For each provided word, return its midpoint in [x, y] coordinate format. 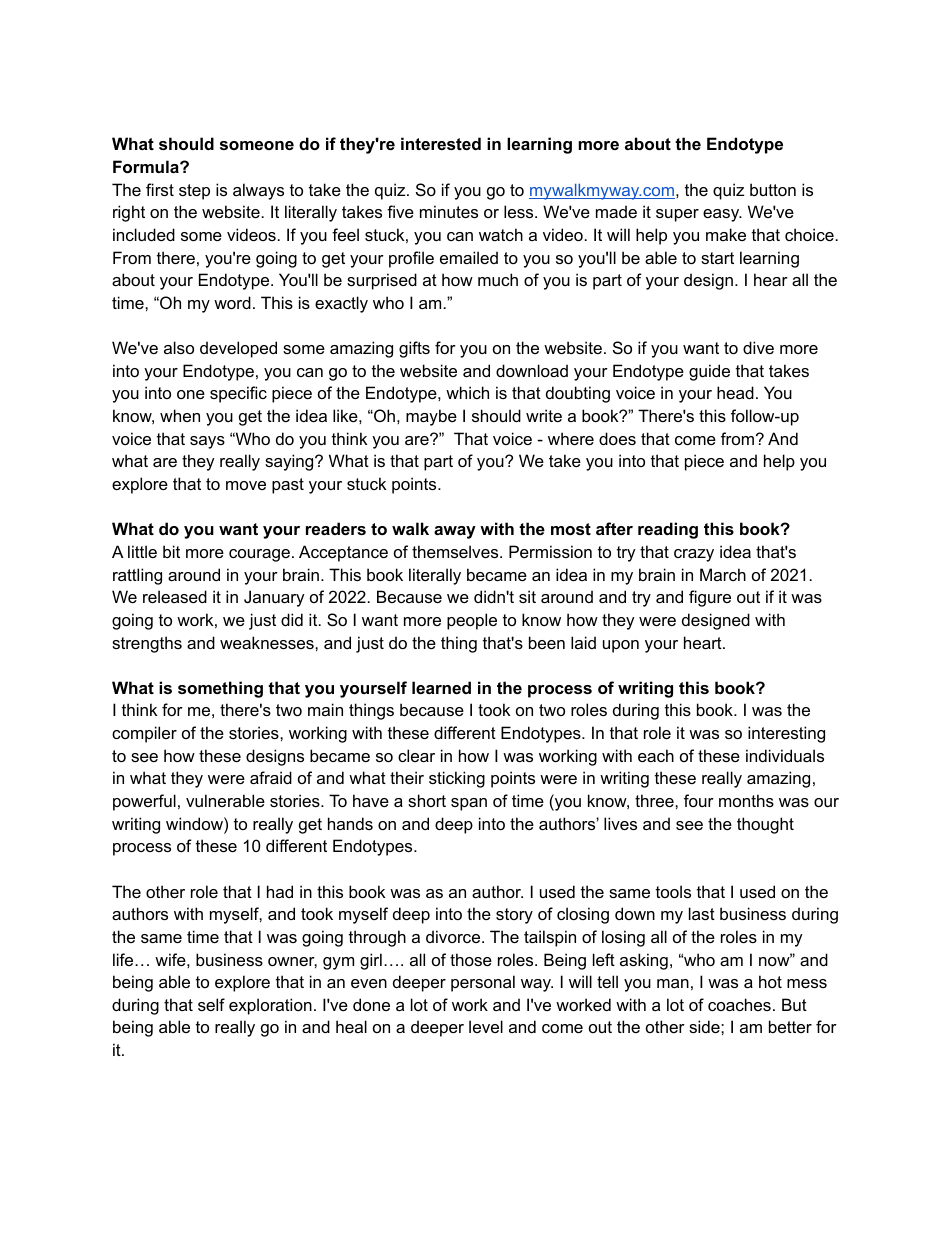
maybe [431, 417]
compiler [144, 734]
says [207, 442]
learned [441, 687]
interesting [786, 734]
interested [441, 143]
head [735, 392]
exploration [270, 1006]
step [194, 192]
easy [722, 215]
